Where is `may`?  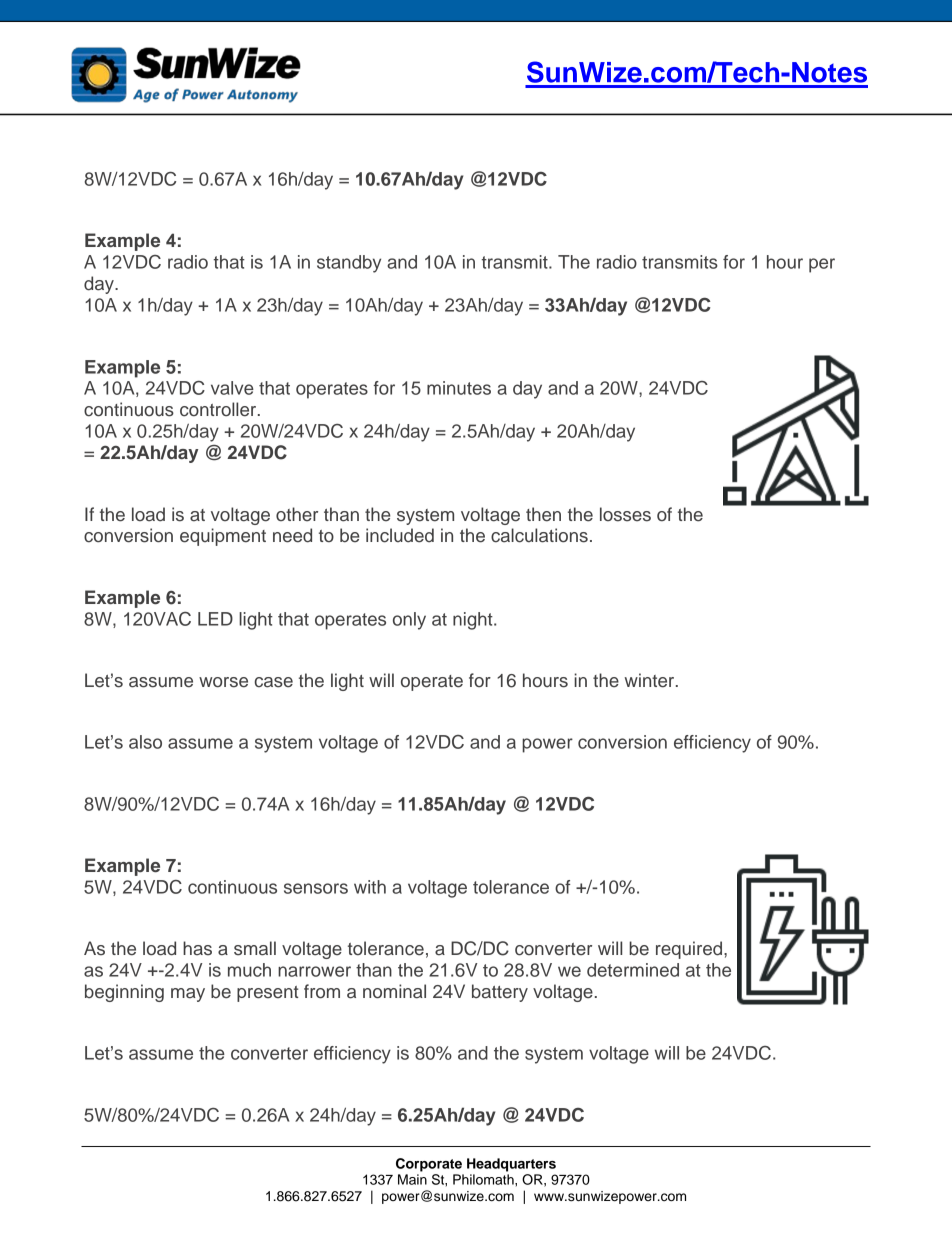
may is located at coordinates (188, 995).
